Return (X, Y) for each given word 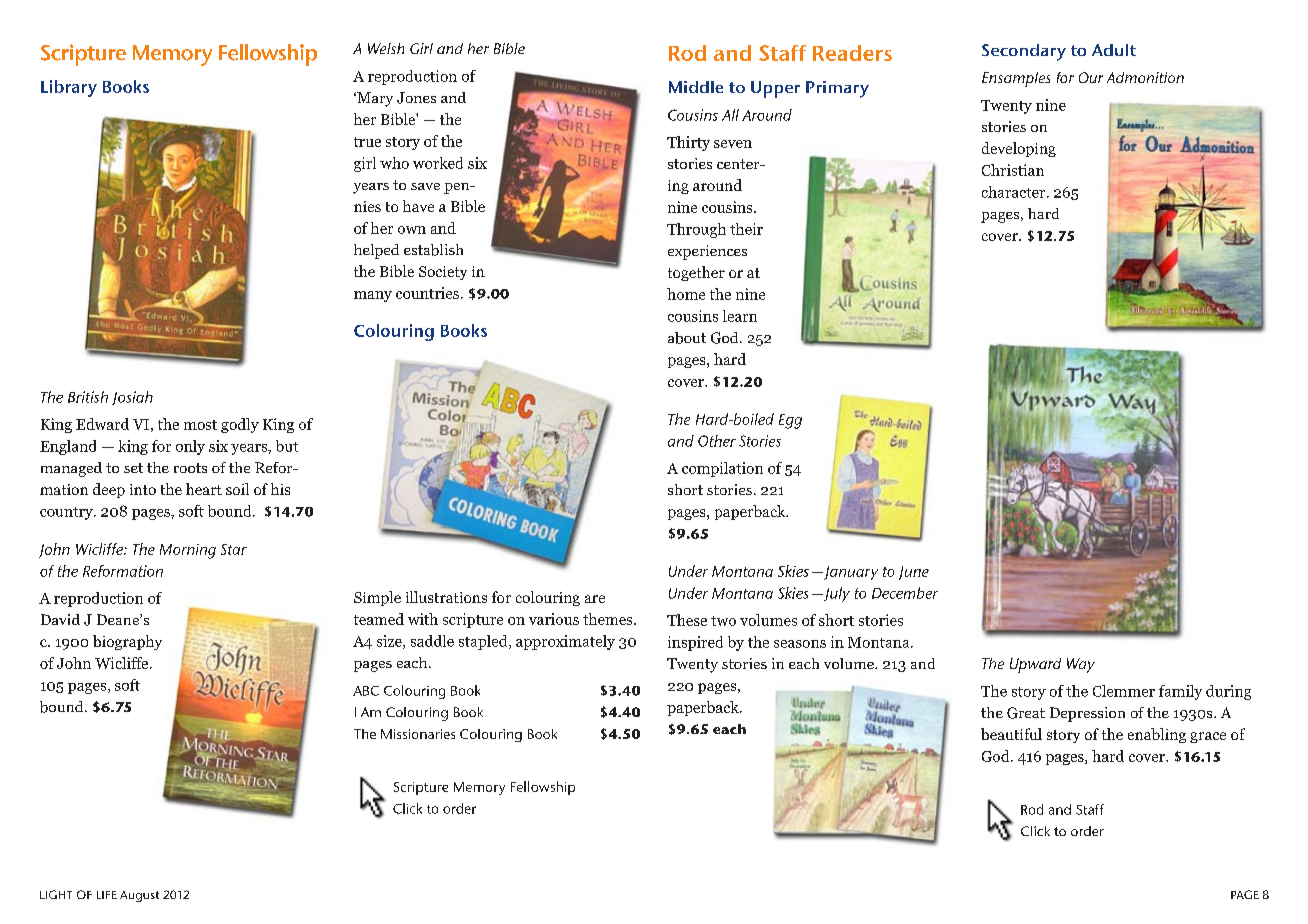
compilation (722, 469)
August (139, 896)
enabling (1157, 735)
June (914, 573)
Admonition (1145, 77)
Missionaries (418, 734)
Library (69, 88)
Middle (696, 87)
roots (190, 468)
